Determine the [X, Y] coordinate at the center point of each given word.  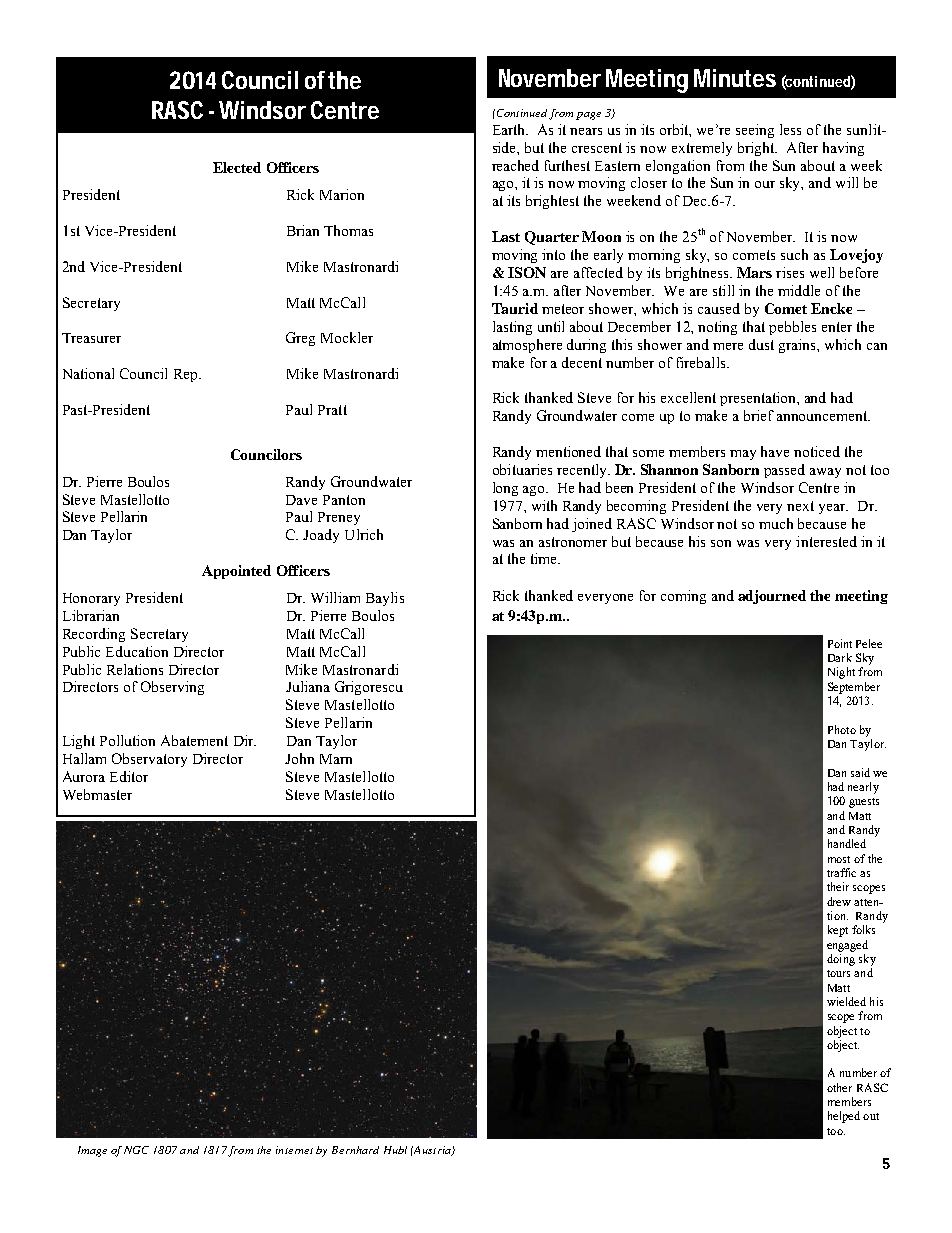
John [299, 758]
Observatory [149, 760]
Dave [301, 500]
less [790, 129]
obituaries [522, 469]
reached [515, 165]
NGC [136, 1150]
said [860, 772]
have [775, 451]
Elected [237, 167]
